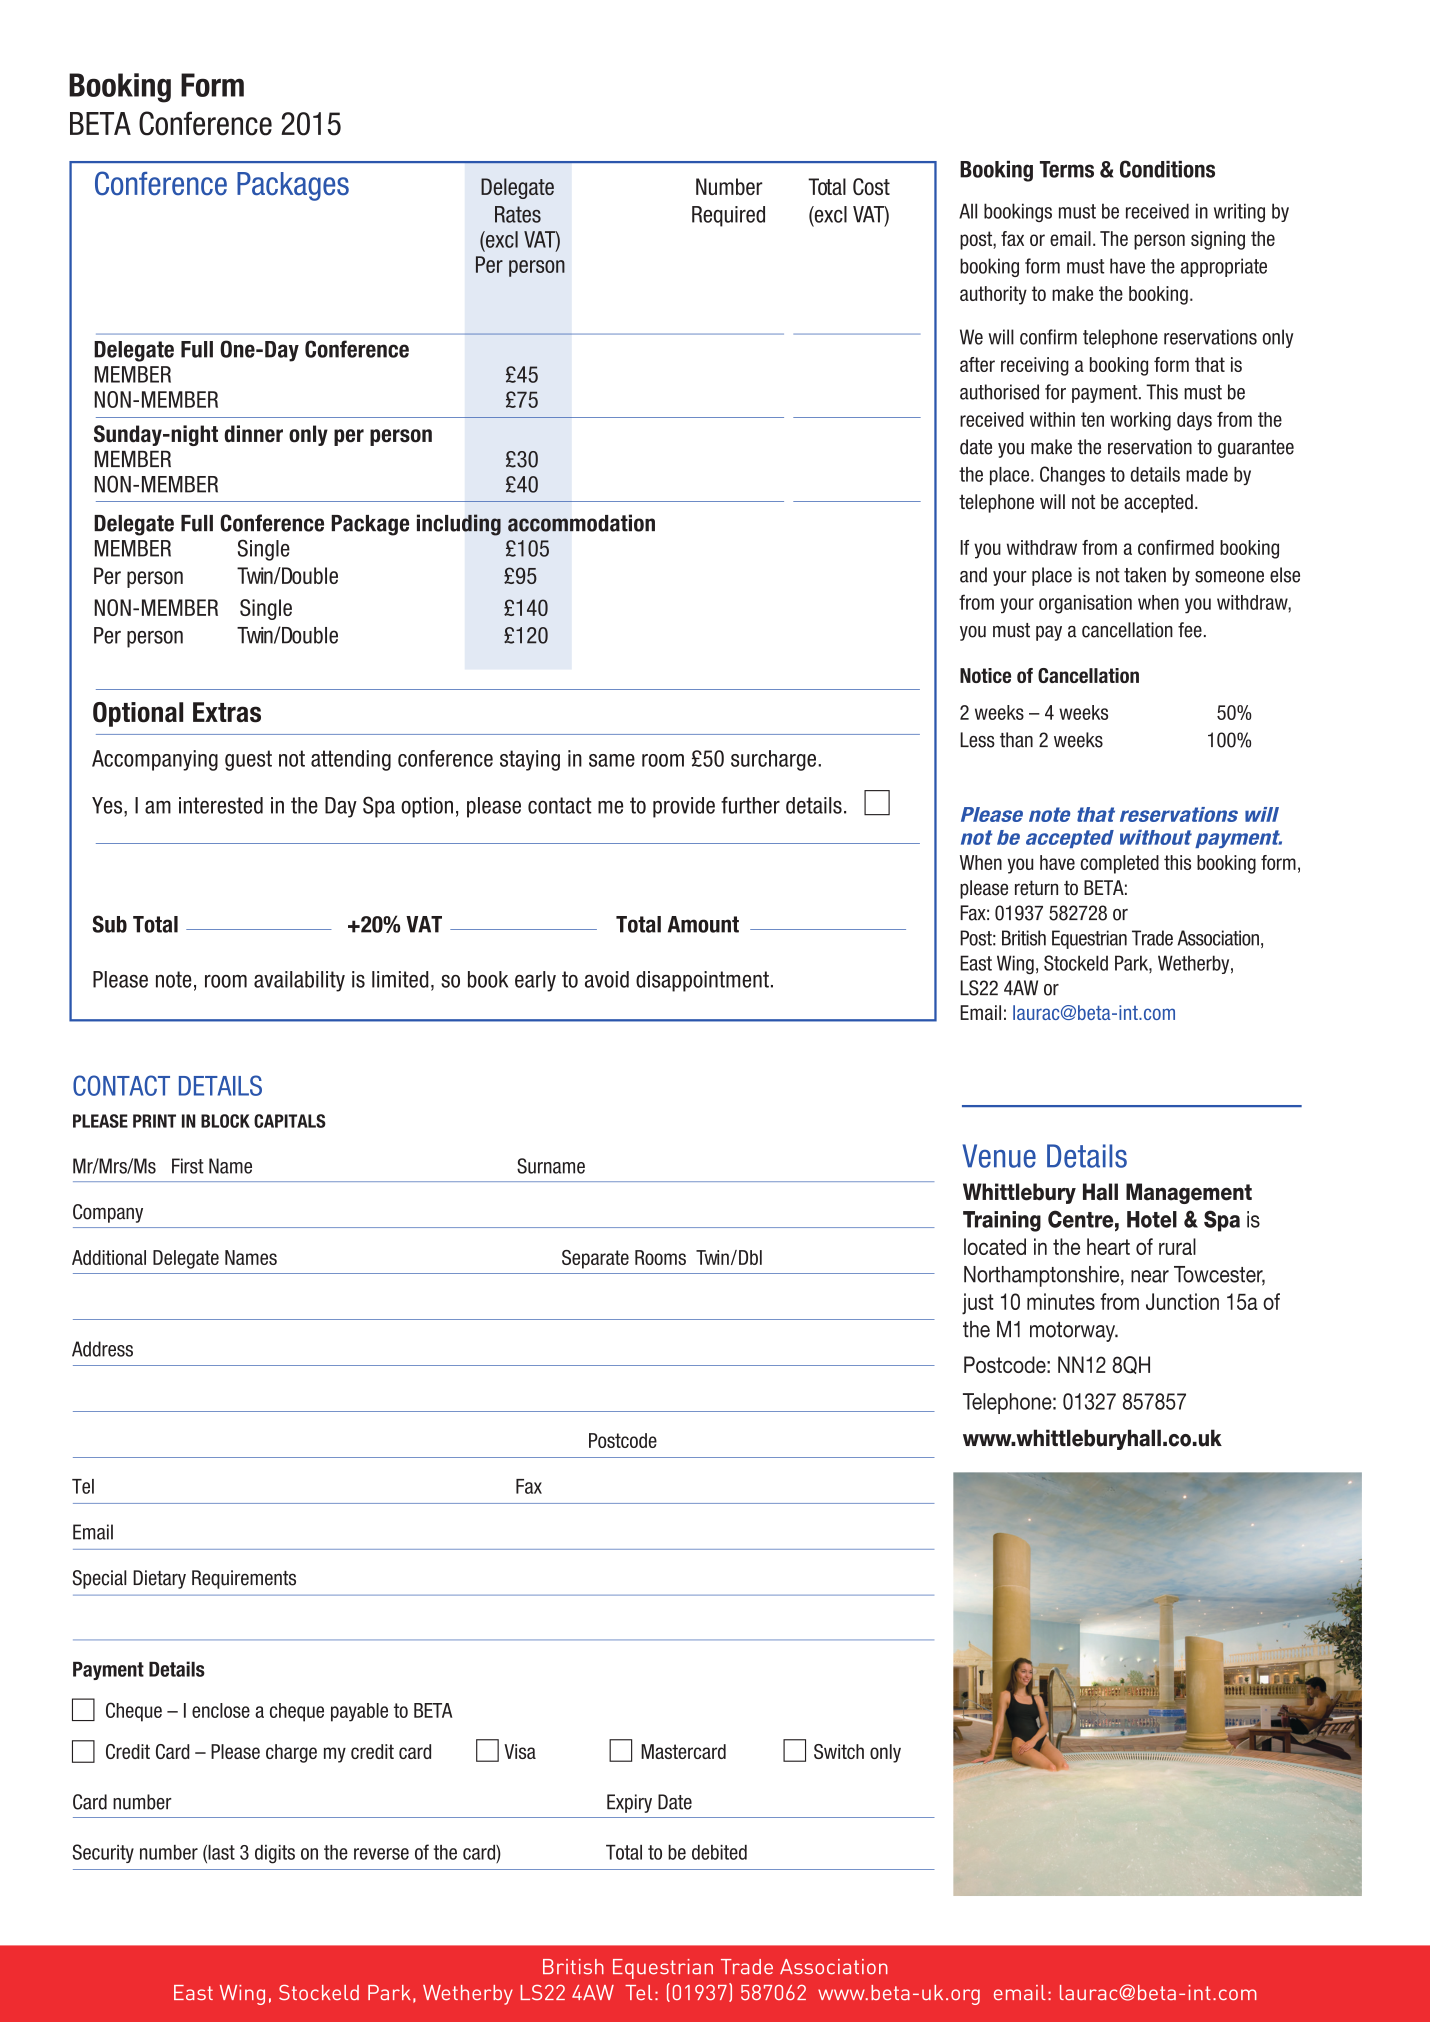 This page has width=1430, height=2022. I want to click on last, so click(220, 1853).
